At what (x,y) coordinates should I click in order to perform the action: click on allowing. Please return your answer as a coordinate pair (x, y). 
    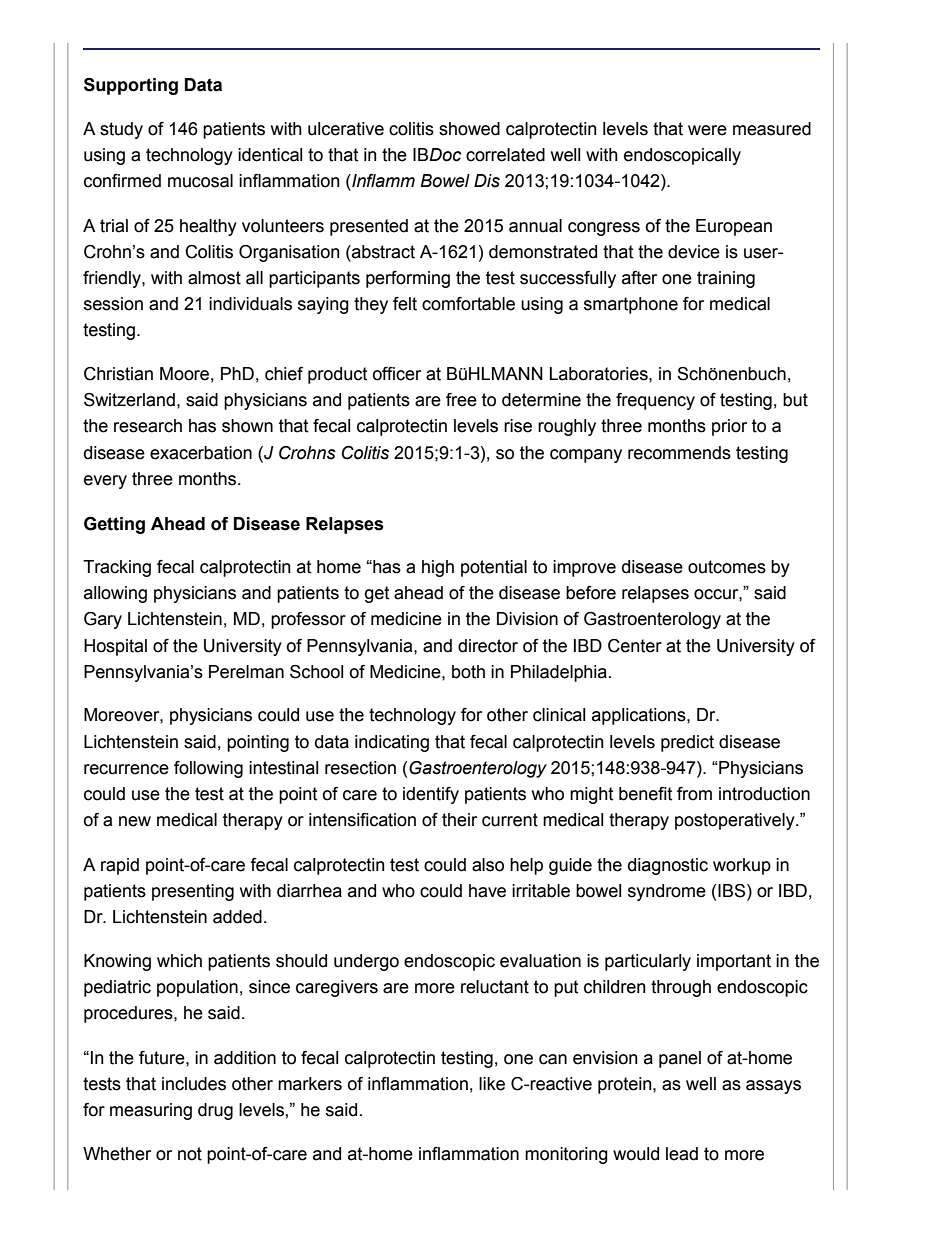
    Looking at the image, I should click on (115, 594).
